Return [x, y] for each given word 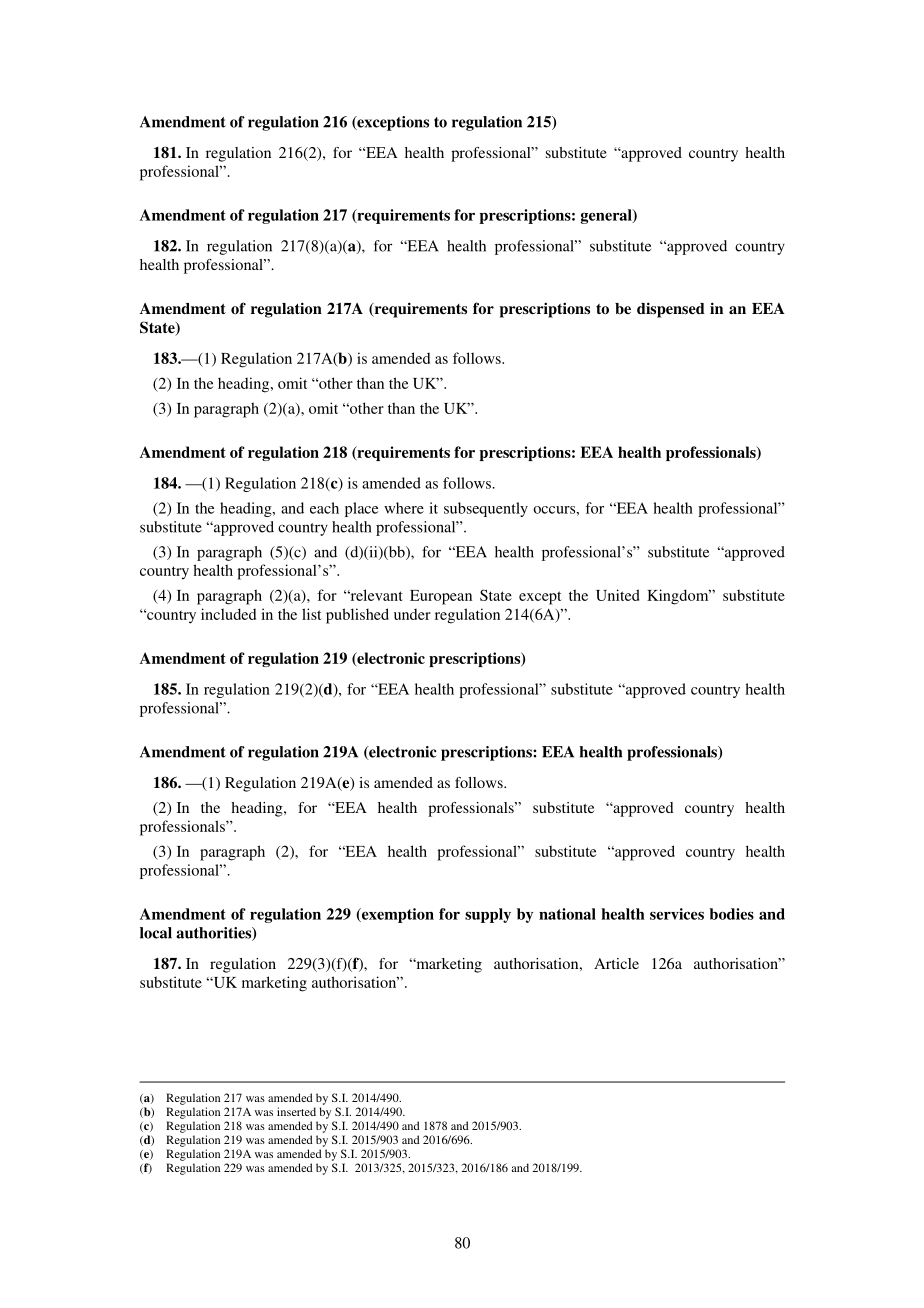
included [228, 614]
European [441, 597]
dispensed [671, 310]
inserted [296, 1111]
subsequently [486, 509]
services [677, 914]
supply [488, 915]
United [617, 595]
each [324, 508]
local [156, 933]
